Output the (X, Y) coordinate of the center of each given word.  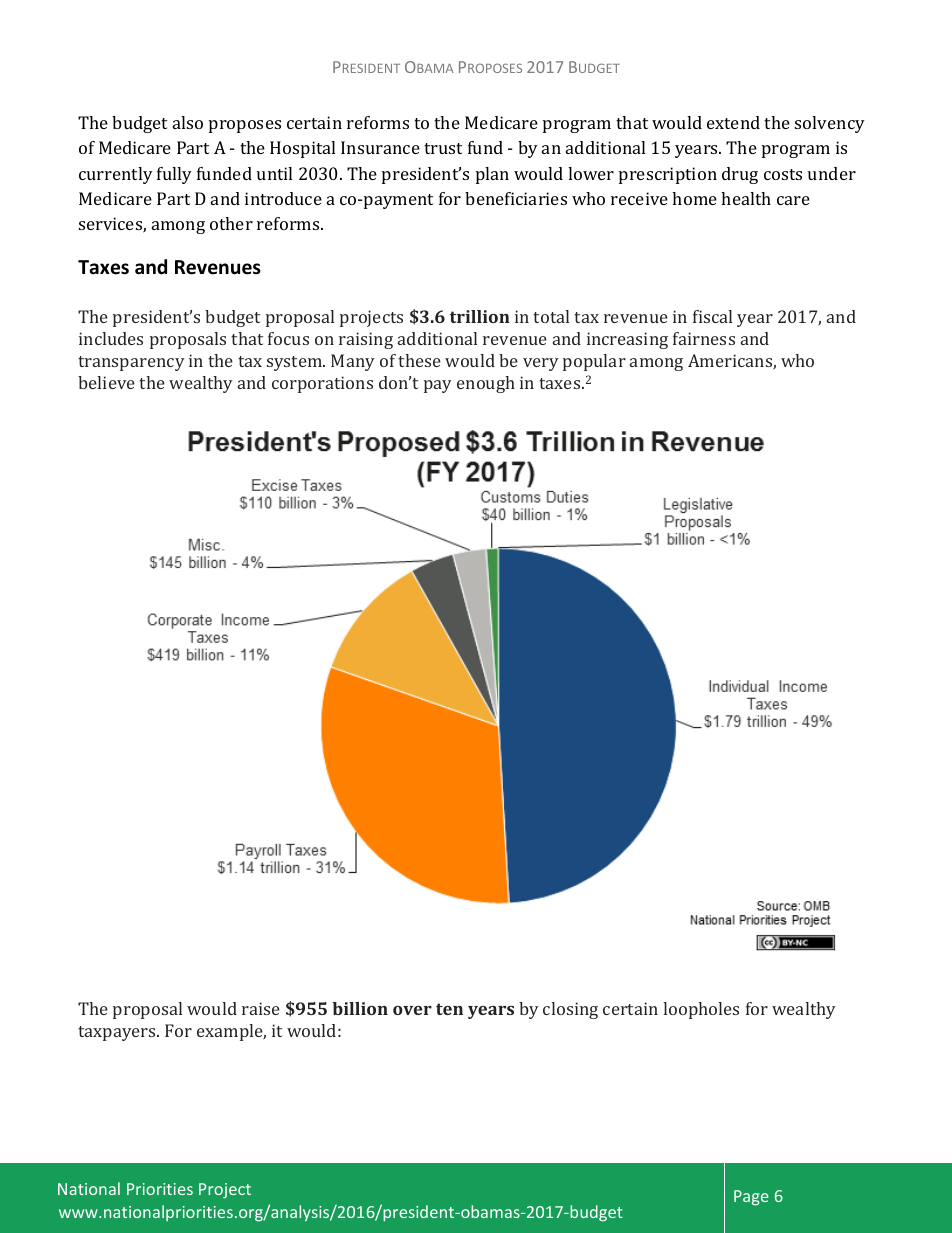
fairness (704, 338)
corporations (322, 384)
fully (174, 175)
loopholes (701, 1010)
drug (740, 175)
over (412, 1010)
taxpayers (118, 1033)
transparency (131, 363)
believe (106, 382)
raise (261, 1008)
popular (594, 362)
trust (443, 148)
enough (486, 384)
